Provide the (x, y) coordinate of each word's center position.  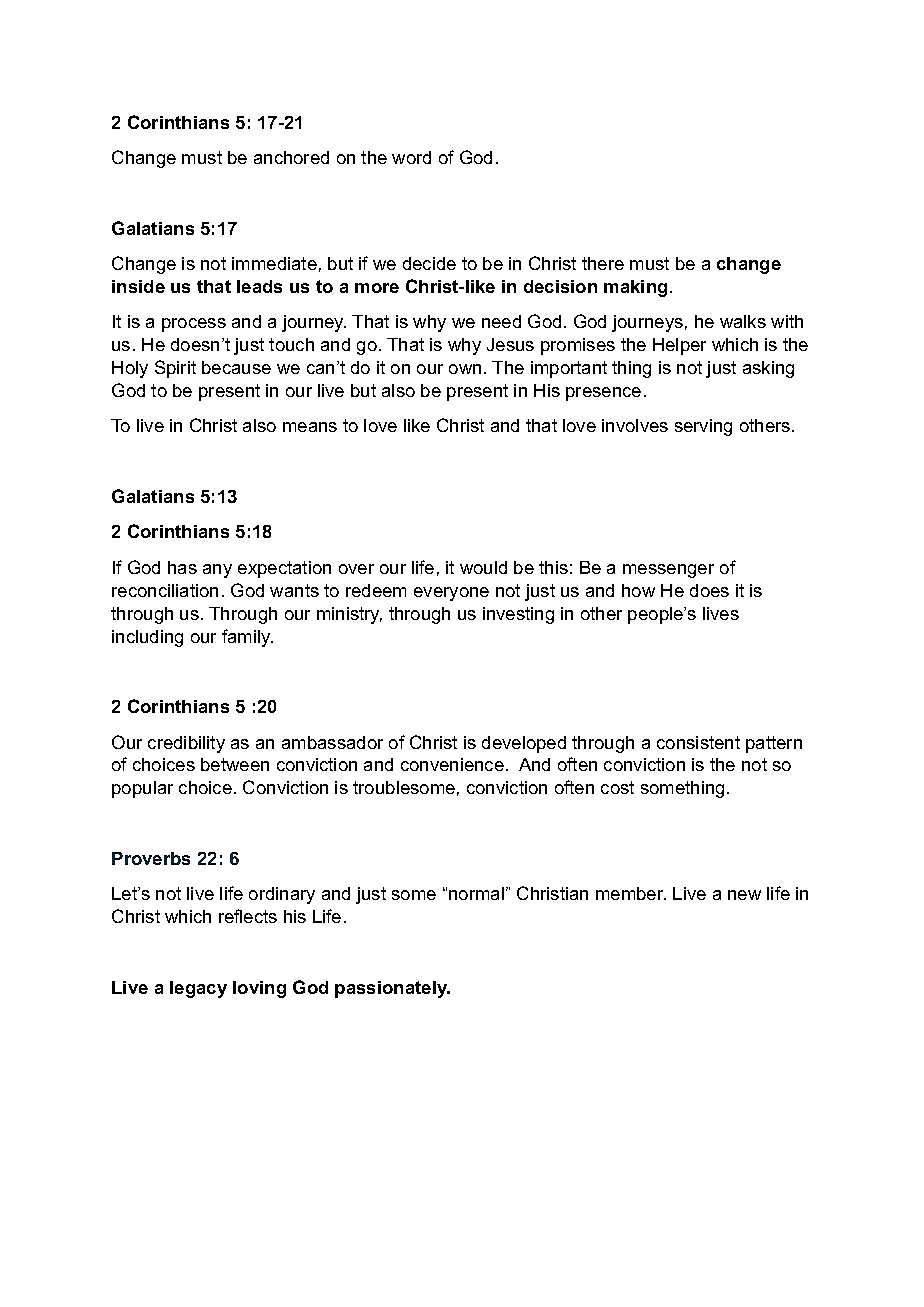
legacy (198, 989)
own (465, 369)
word (411, 157)
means (310, 427)
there (603, 263)
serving (703, 427)
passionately (392, 989)
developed (524, 744)
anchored (291, 157)
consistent (698, 742)
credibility (186, 744)
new (744, 895)
